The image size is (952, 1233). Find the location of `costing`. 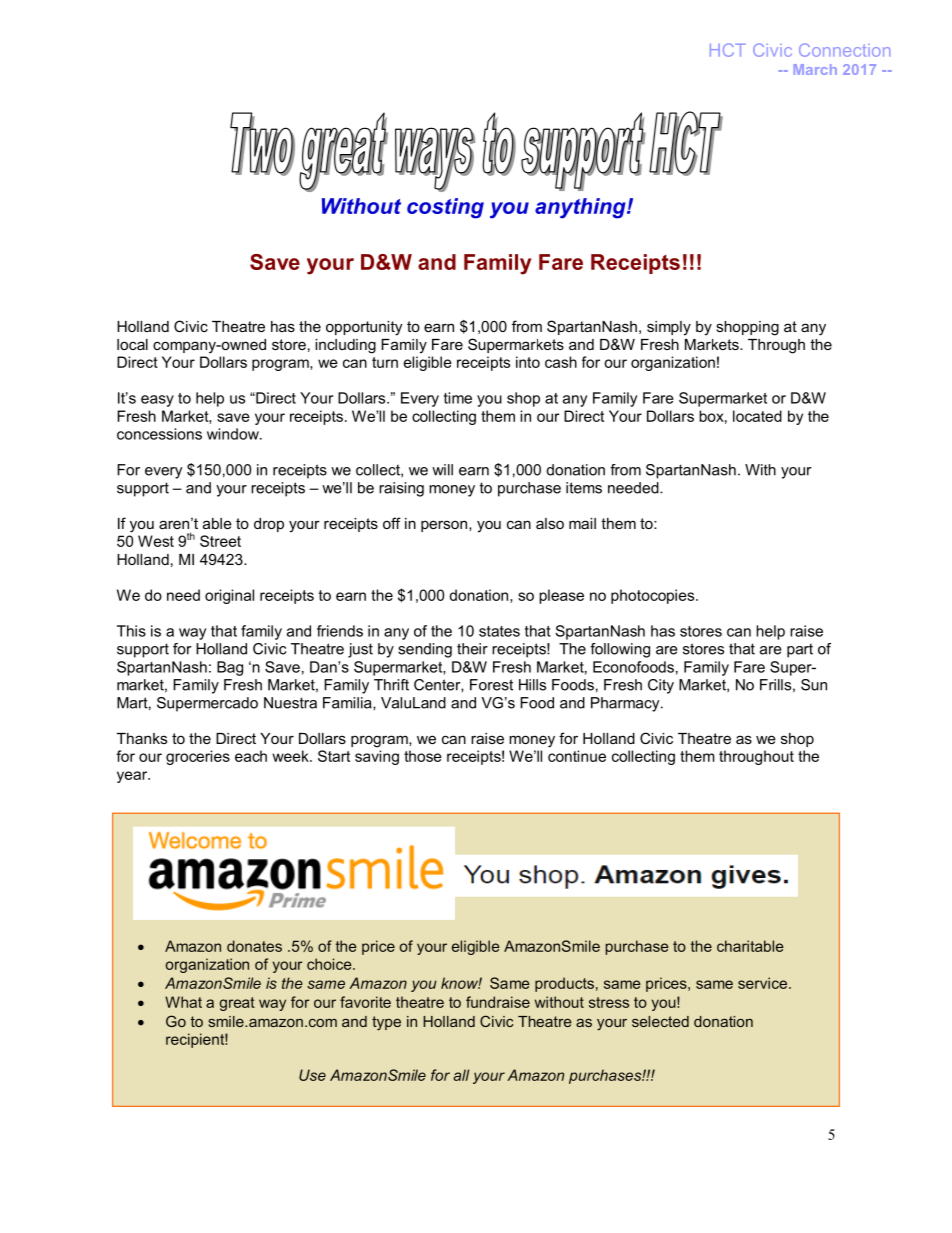

costing is located at coordinates (445, 208).
